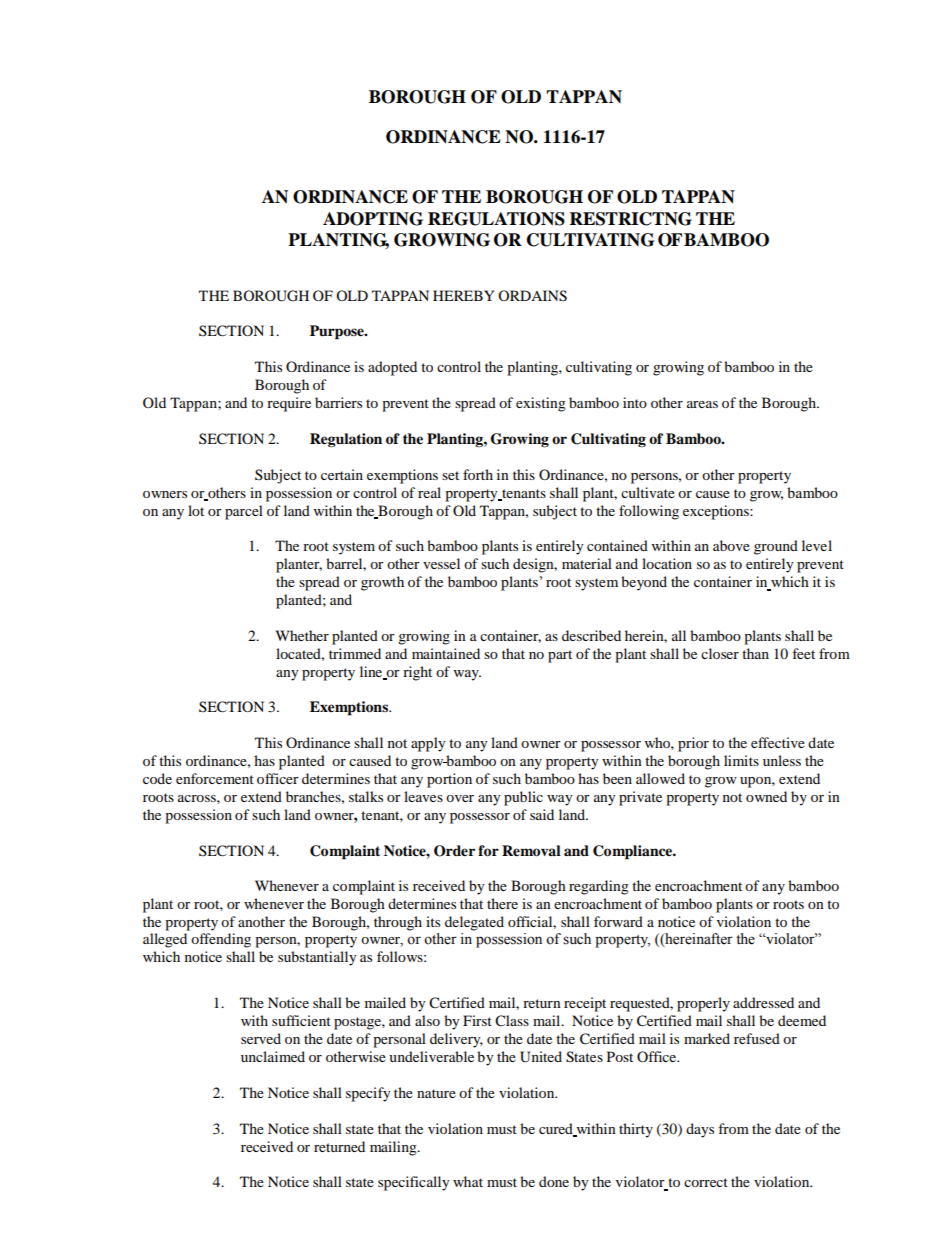 This page has height=1233, width=952. I want to click on forth, so click(478, 474).
